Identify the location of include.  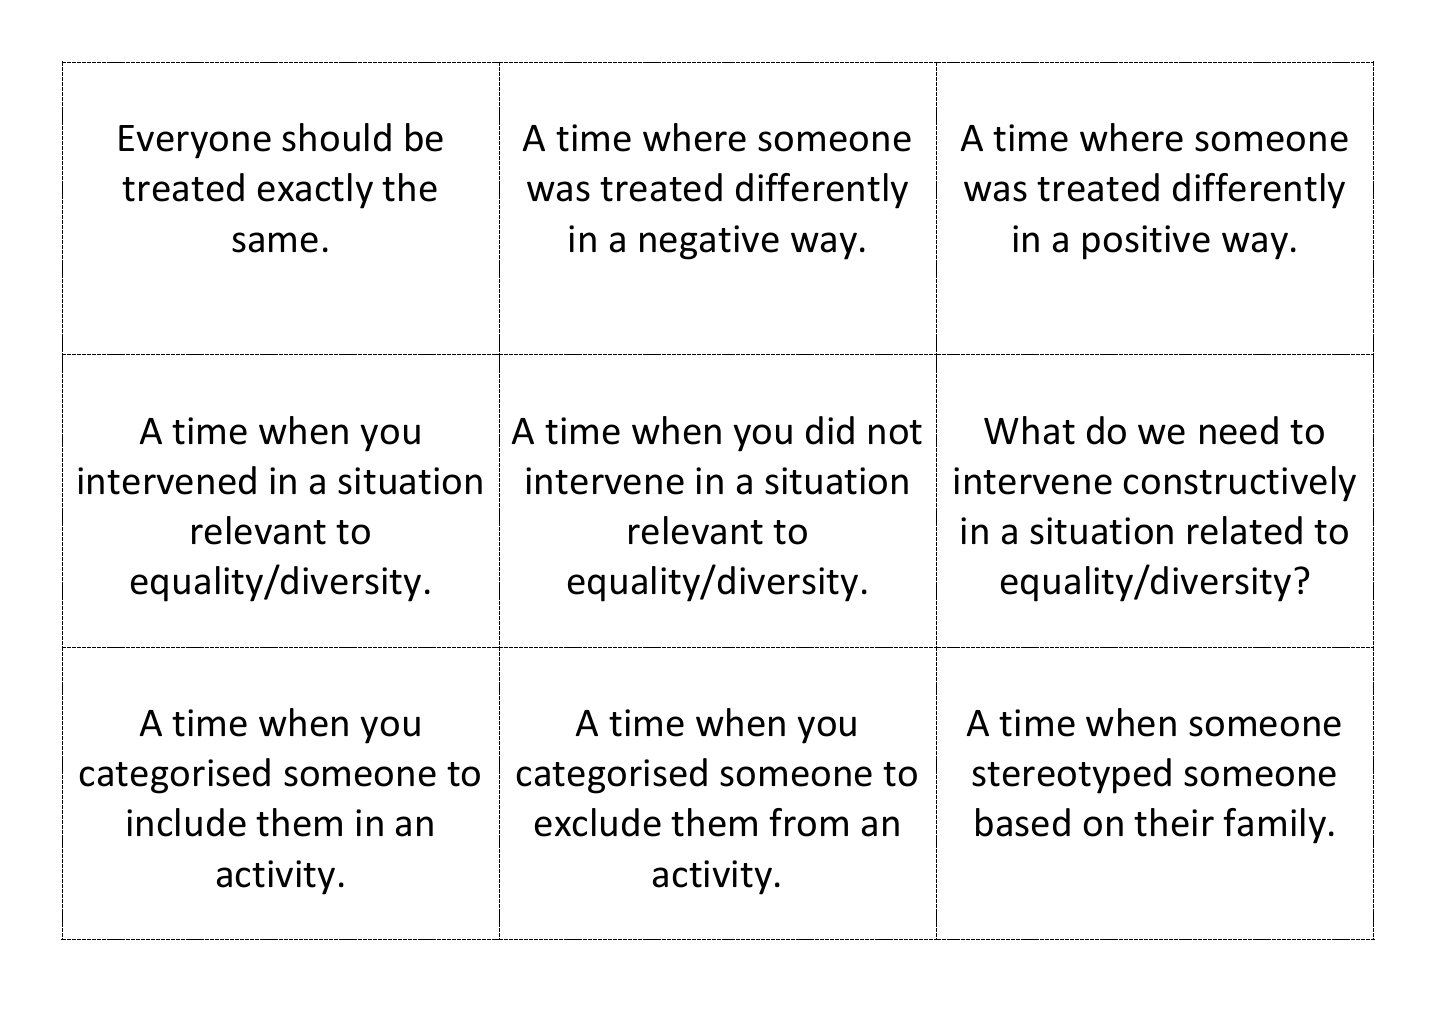
(186, 822).
